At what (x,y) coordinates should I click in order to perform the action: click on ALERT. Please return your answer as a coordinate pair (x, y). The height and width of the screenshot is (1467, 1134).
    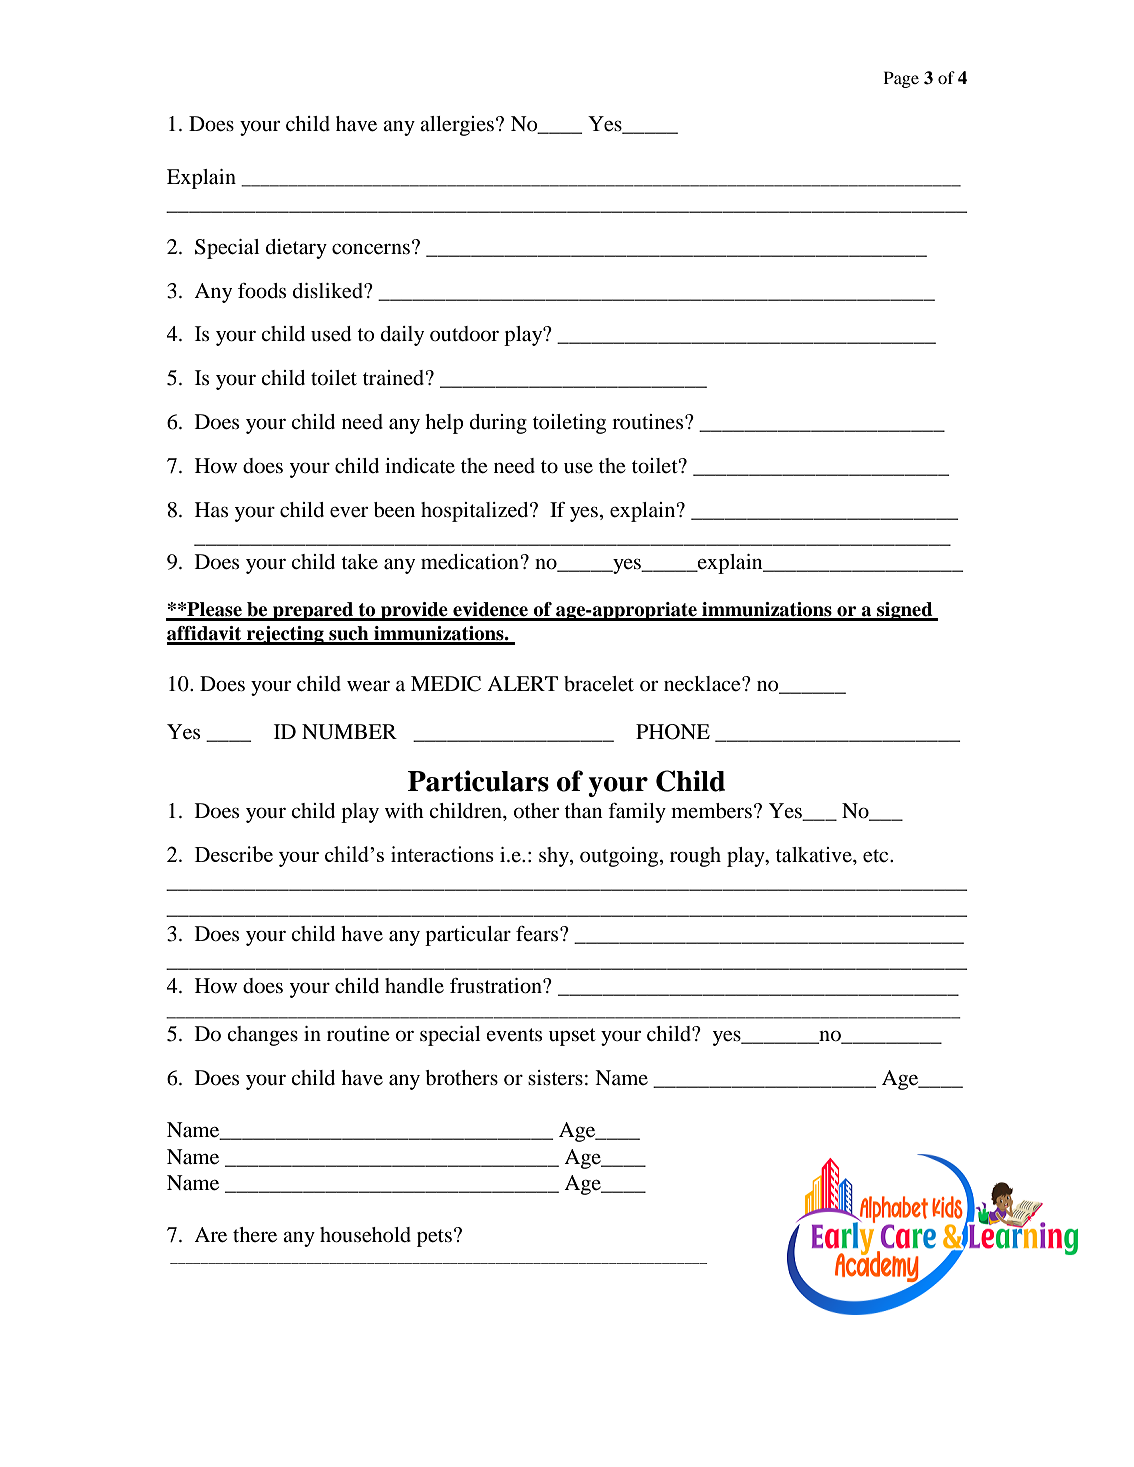
    Looking at the image, I should click on (522, 683).
